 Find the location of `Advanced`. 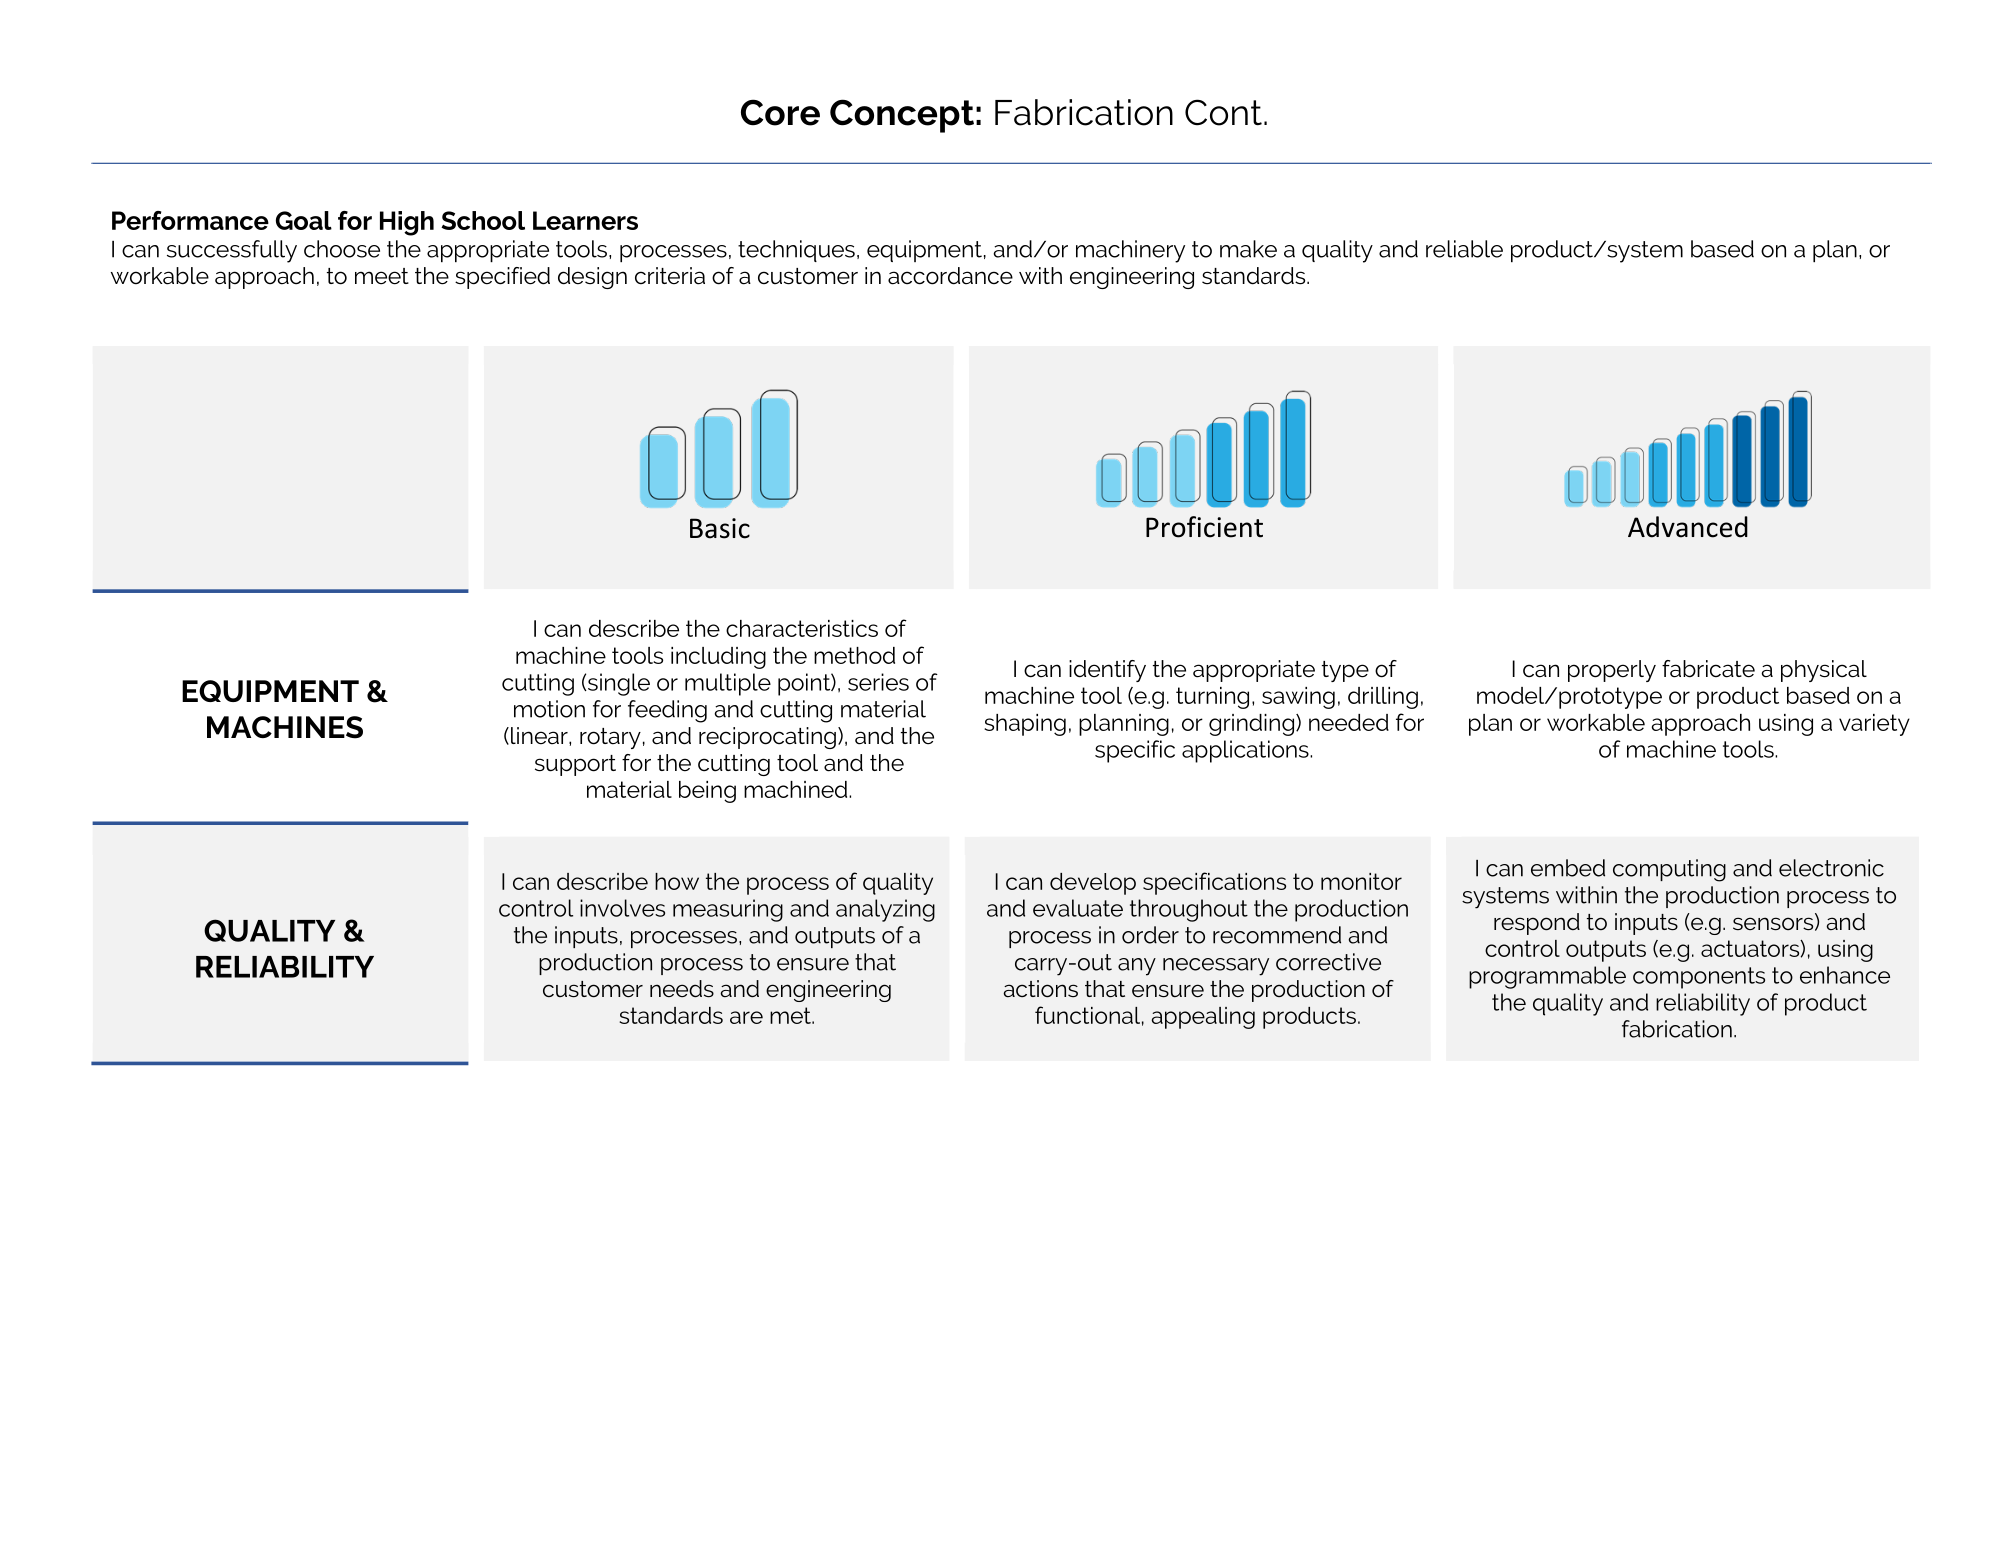

Advanced is located at coordinates (1688, 527).
